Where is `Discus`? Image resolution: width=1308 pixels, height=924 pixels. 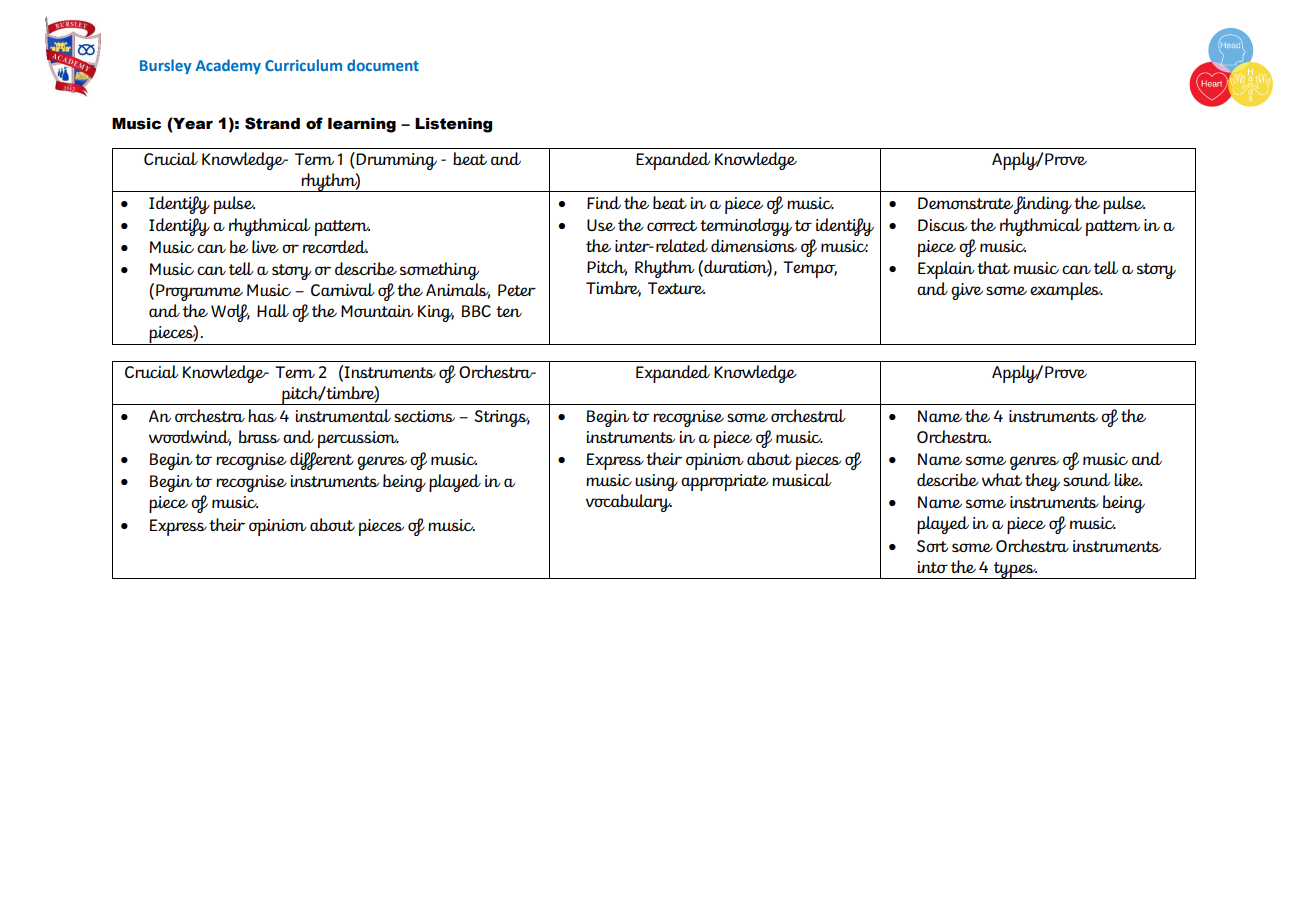
Discus is located at coordinates (942, 225).
